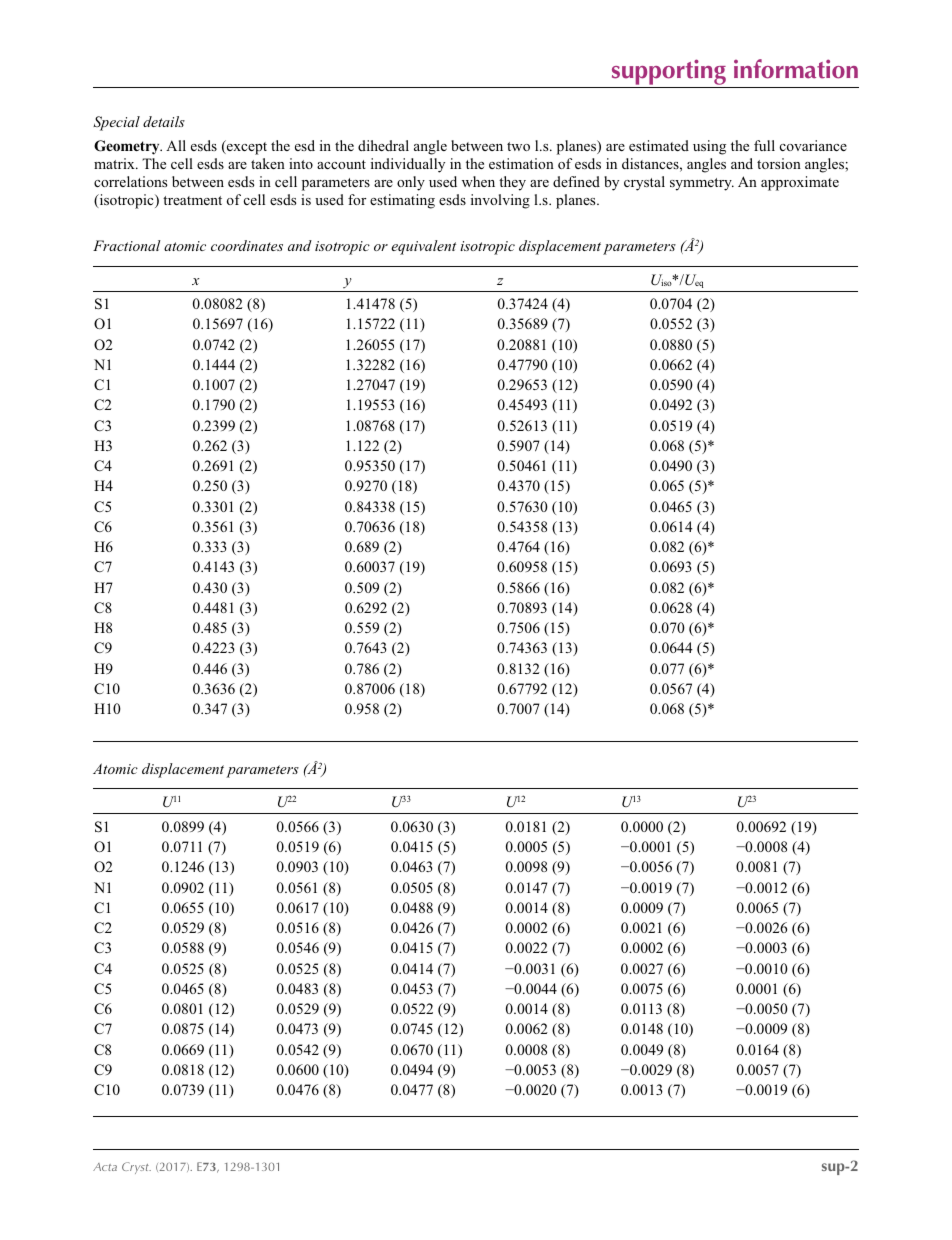  Describe the element at coordinates (105, 1167) in the screenshot. I see `Acta` at that location.
